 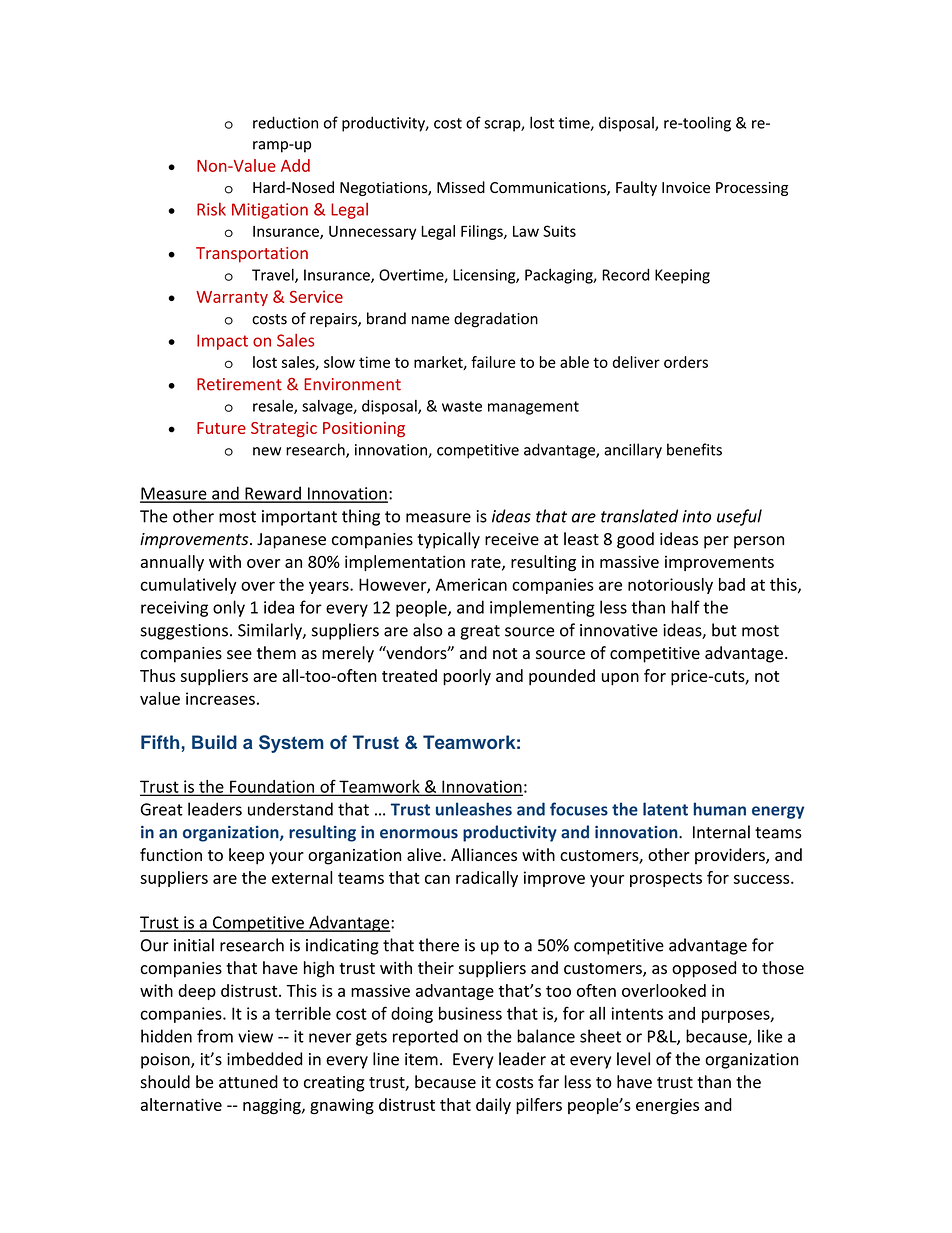 I want to click on reduction, so click(x=285, y=122).
